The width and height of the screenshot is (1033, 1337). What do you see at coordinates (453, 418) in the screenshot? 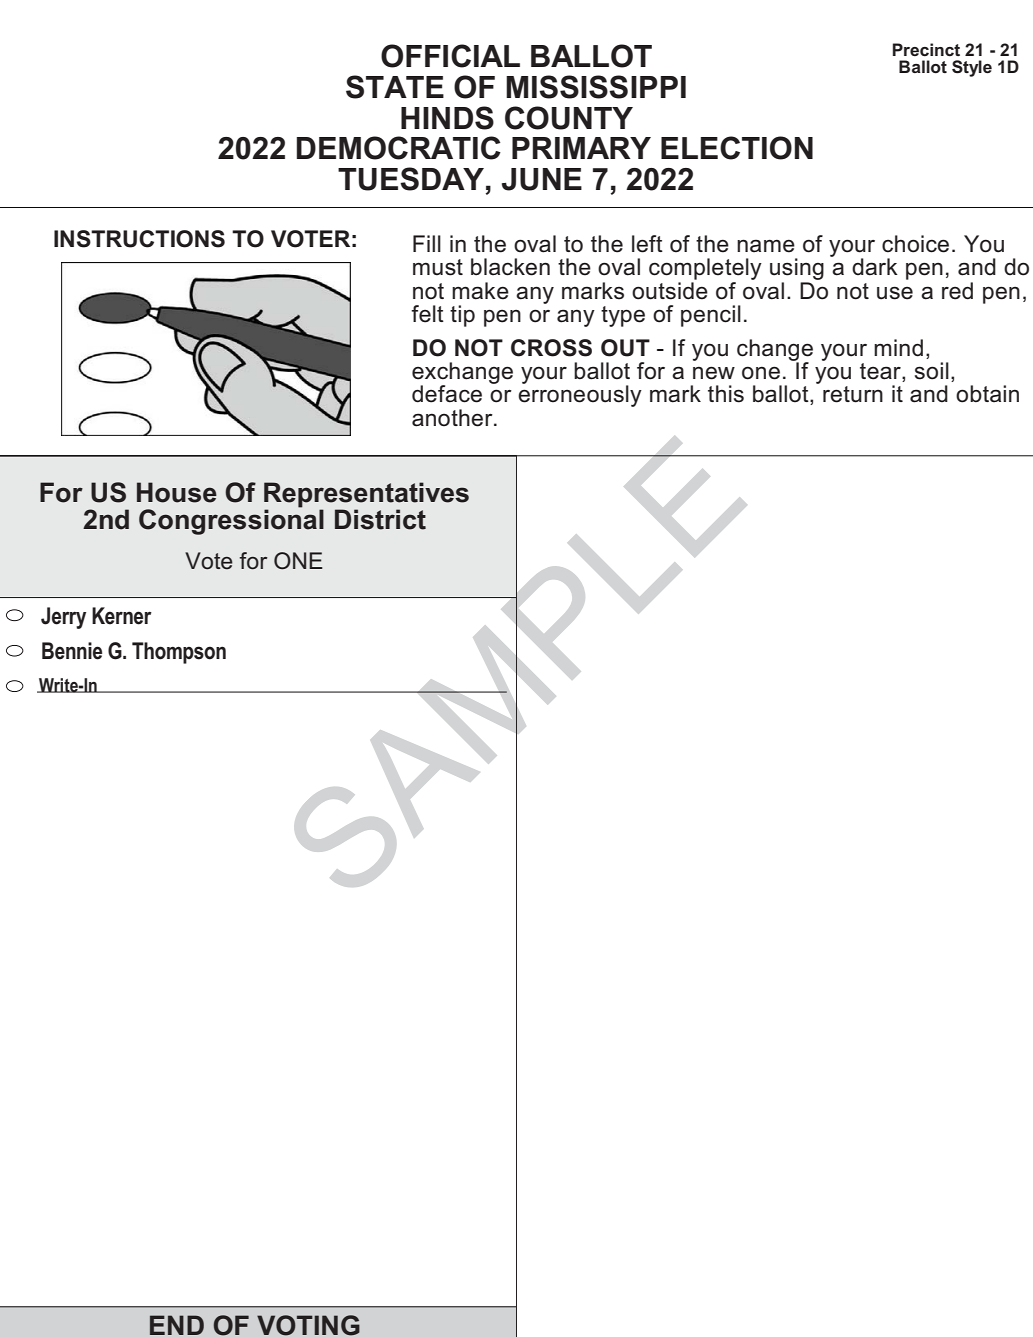
I see `another` at bounding box center [453, 418].
